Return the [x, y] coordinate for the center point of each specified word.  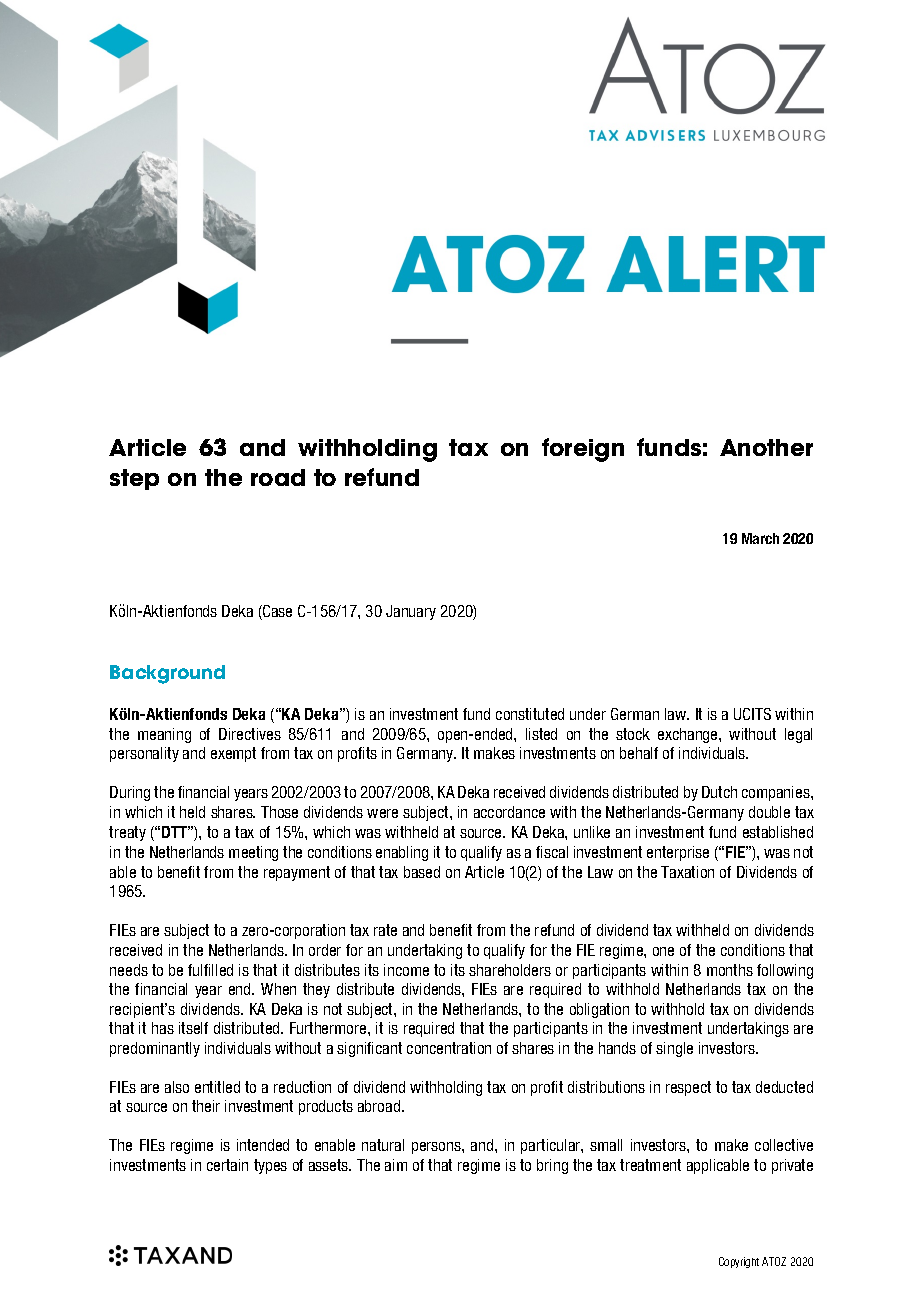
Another [766, 447]
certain [227, 1165]
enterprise [678, 853]
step [134, 479]
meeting [253, 853]
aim [396, 1165]
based [422, 872]
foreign [583, 450]
